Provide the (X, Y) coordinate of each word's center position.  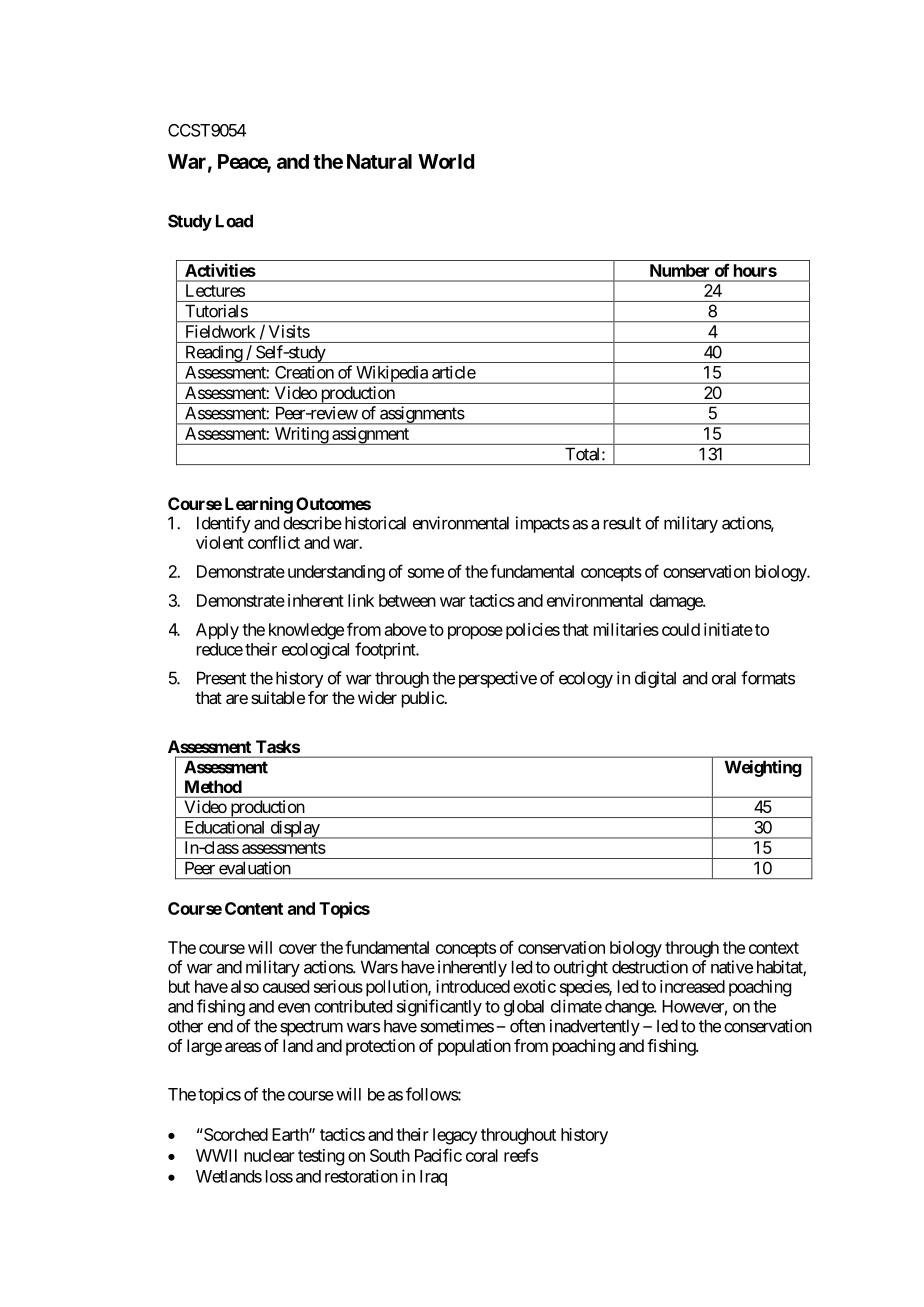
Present (221, 678)
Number (679, 270)
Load (234, 221)
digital (655, 679)
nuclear (269, 1155)
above (406, 629)
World (446, 161)
